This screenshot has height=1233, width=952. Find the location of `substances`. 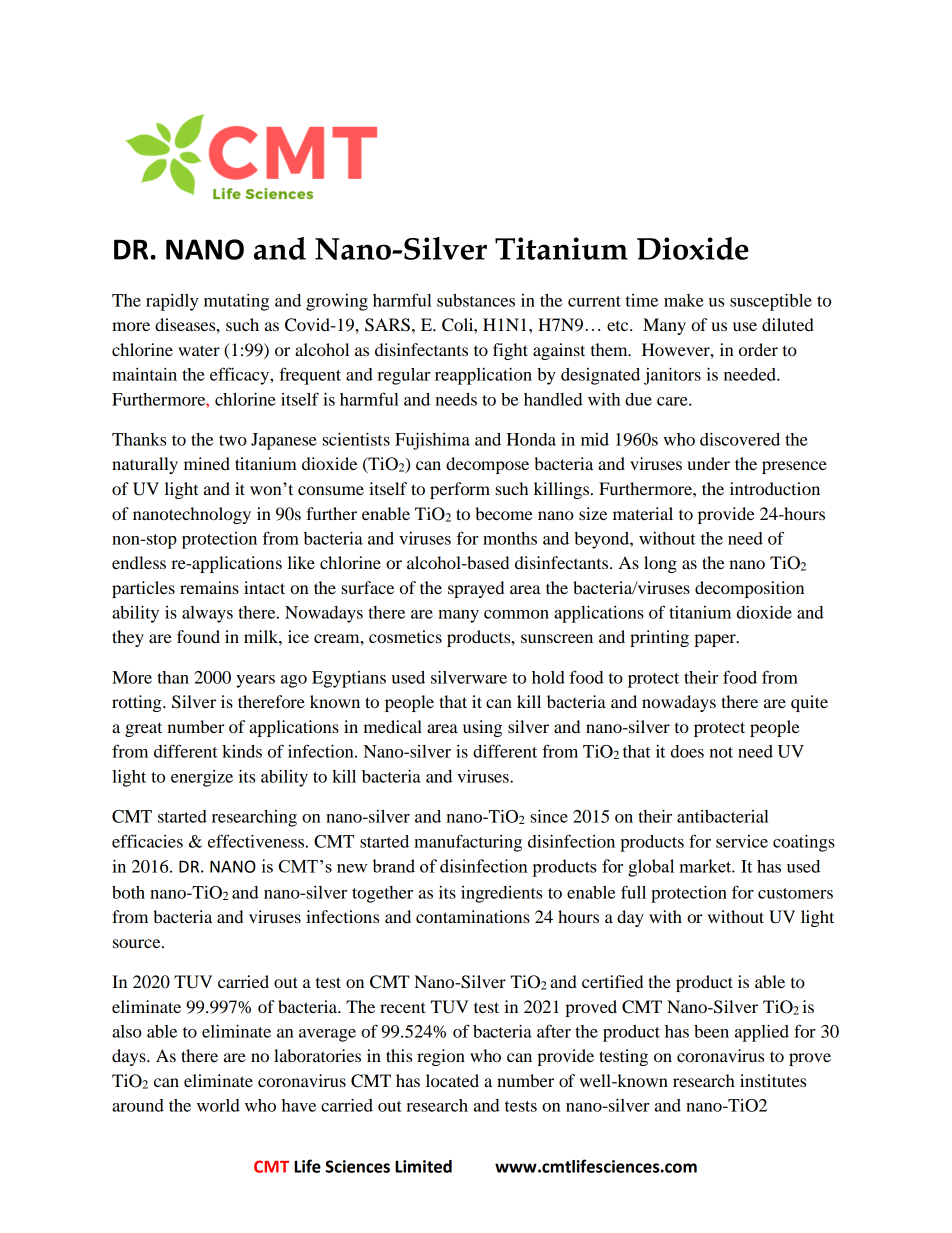

substances is located at coordinates (476, 300).
